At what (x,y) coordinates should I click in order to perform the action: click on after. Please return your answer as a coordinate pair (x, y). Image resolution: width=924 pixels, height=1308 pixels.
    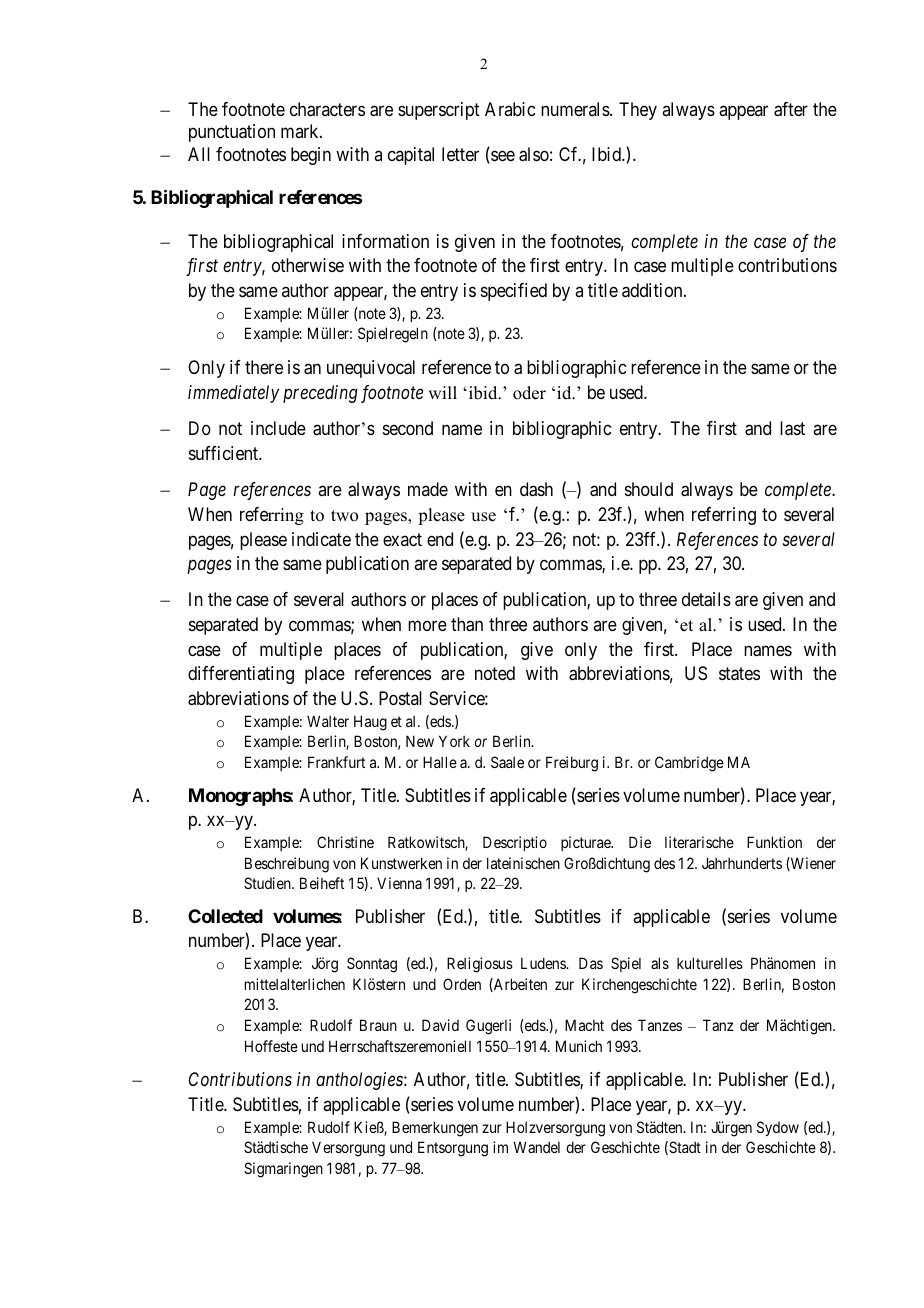
    Looking at the image, I should click on (791, 109).
